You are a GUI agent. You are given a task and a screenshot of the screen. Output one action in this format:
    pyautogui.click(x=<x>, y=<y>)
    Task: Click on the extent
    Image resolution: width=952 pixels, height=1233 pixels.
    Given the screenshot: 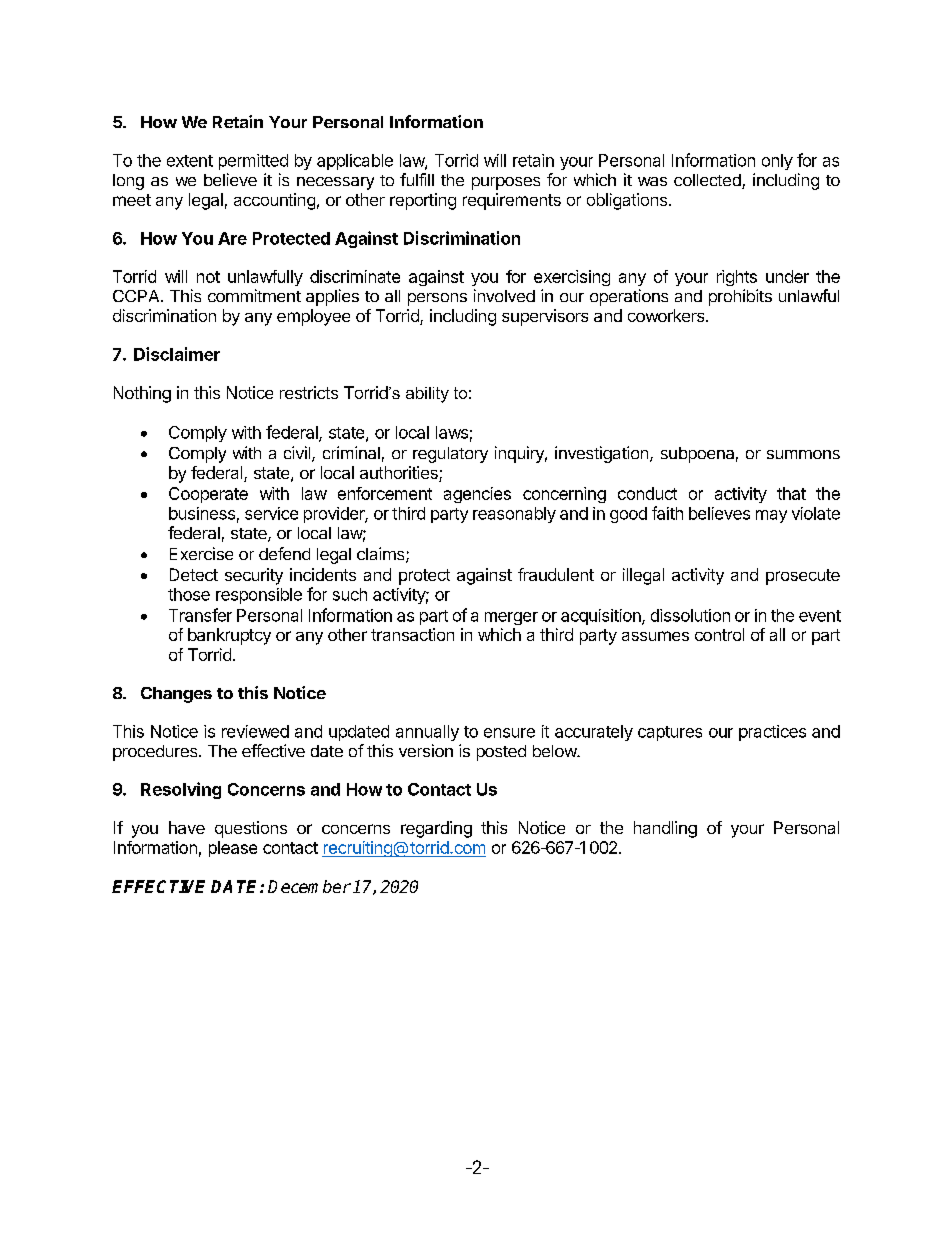 What is the action you would take?
    pyautogui.click(x=190, y=161)
